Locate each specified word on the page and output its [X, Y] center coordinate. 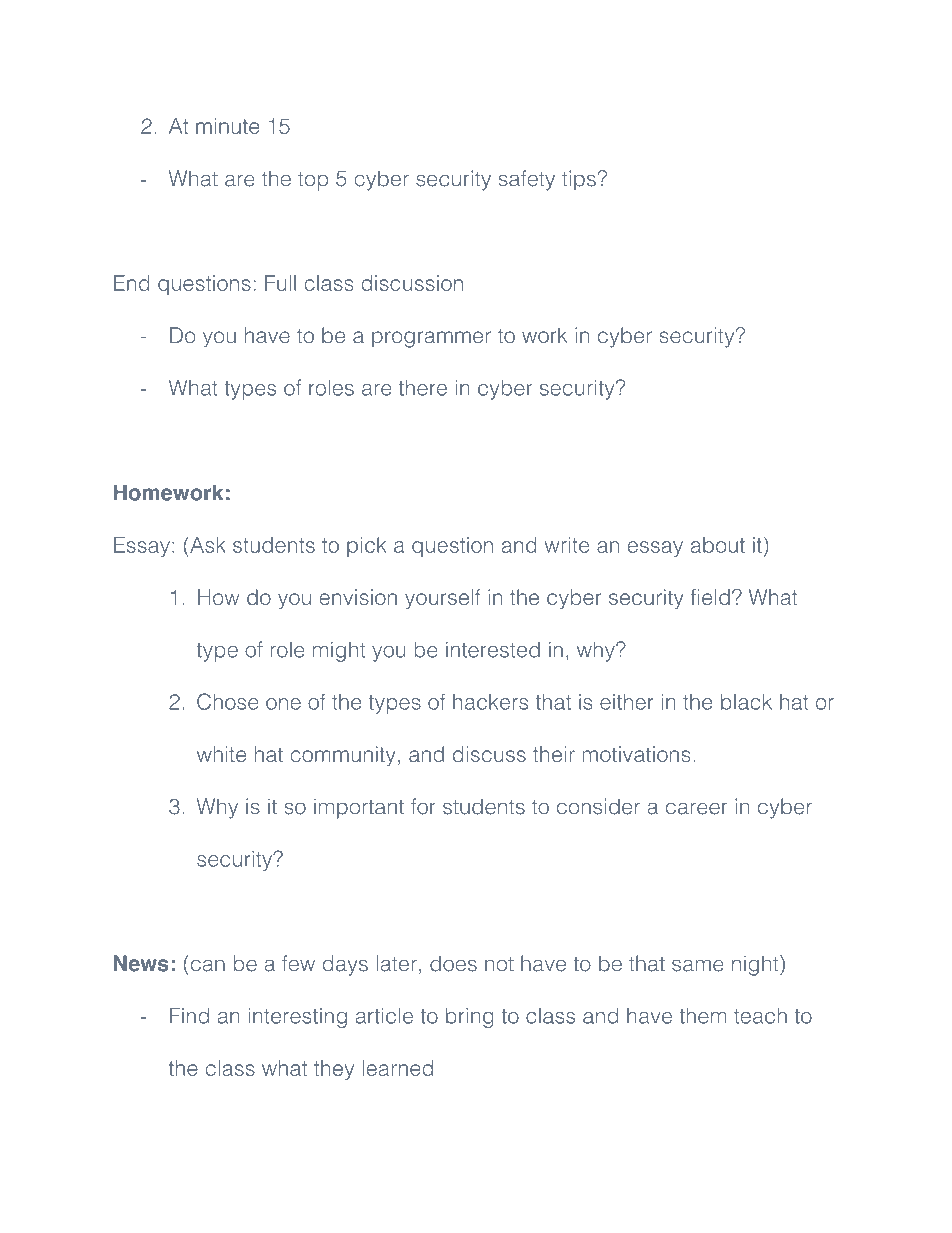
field [710, 597]
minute [227, 126]
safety [527, 180]
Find [189, 1016]
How [218, 597]
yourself [443, 599]
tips [579, 180]
